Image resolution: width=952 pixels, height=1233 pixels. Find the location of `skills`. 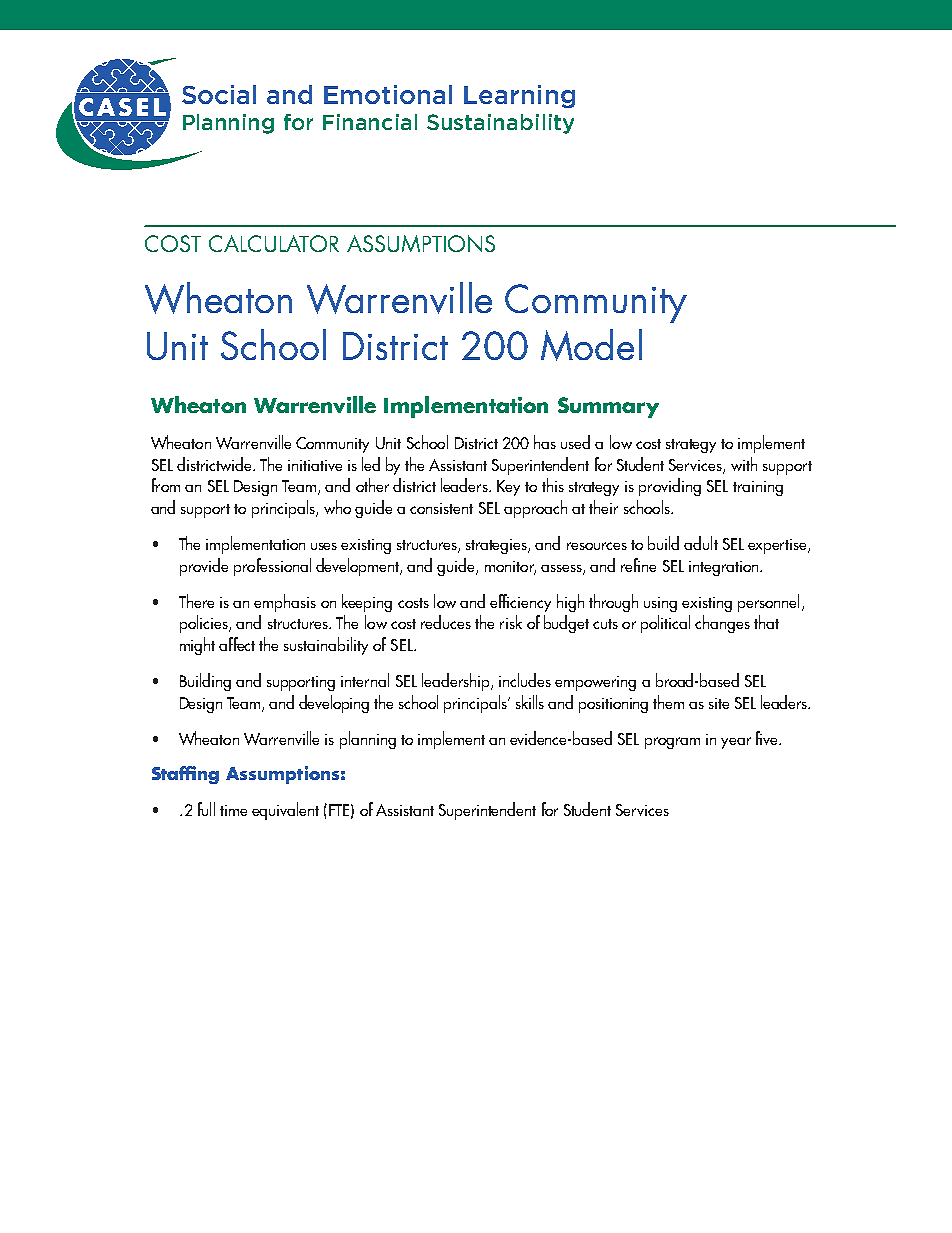

skills is located at coordinates (530, 702).
